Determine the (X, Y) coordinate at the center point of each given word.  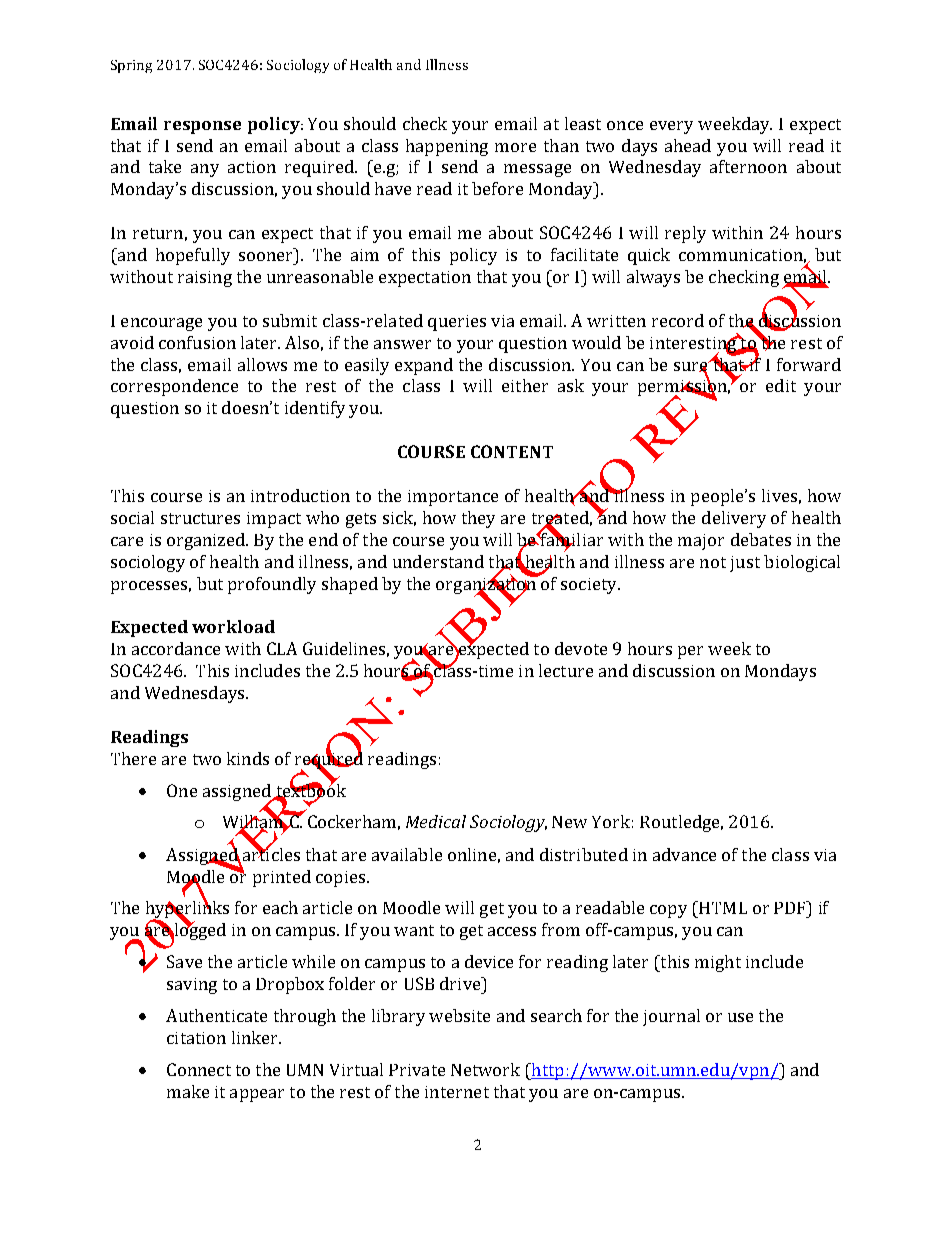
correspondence (174, 387)
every (671, 127)
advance (684, 854)
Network (485, 1069)
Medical (436, 821)
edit (781, 385)
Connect (199, 1069)
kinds (248, 758)
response (202, 127)
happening (447, 147)
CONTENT (512, 451)
